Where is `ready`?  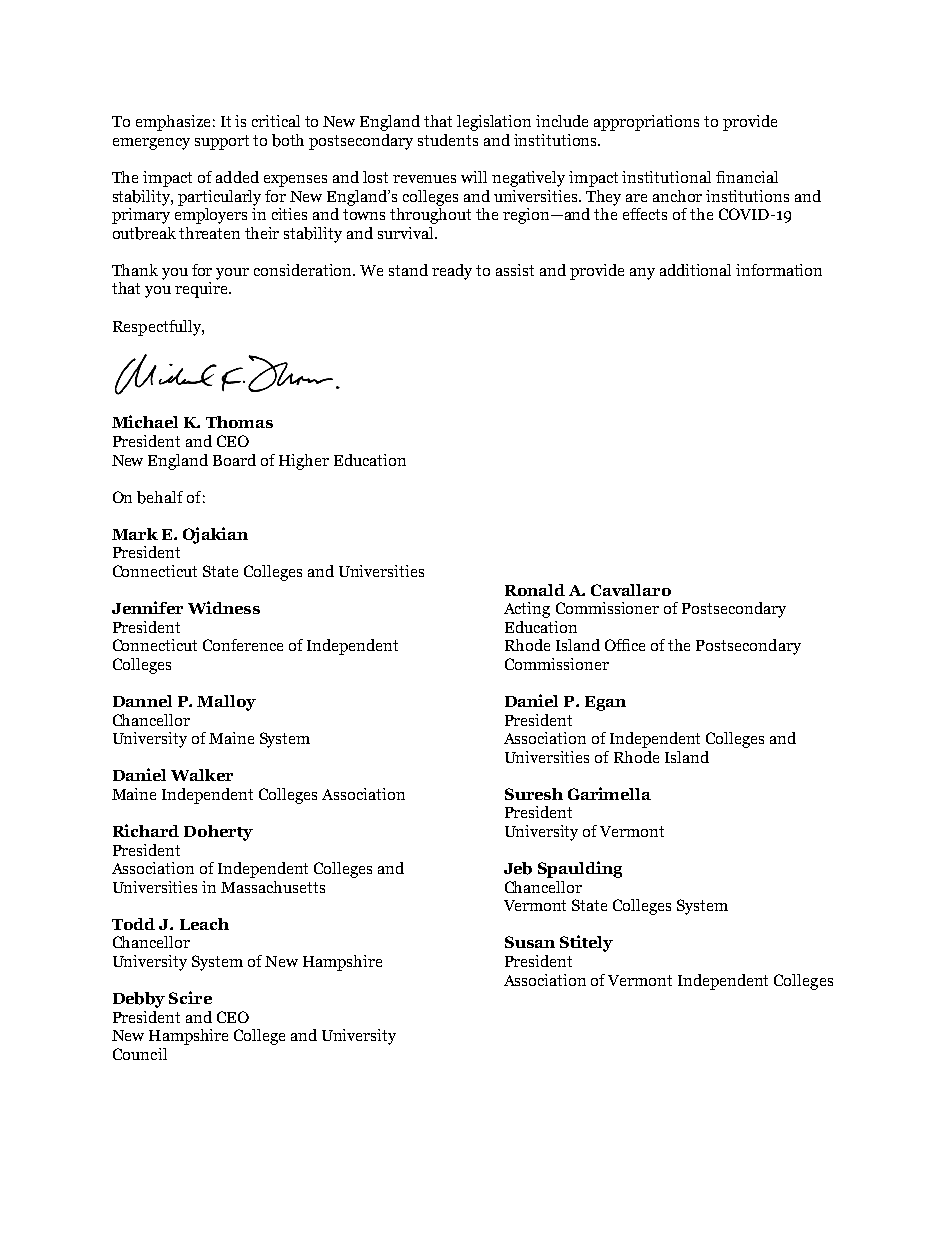 ready is located at coordinates (452, 272).
